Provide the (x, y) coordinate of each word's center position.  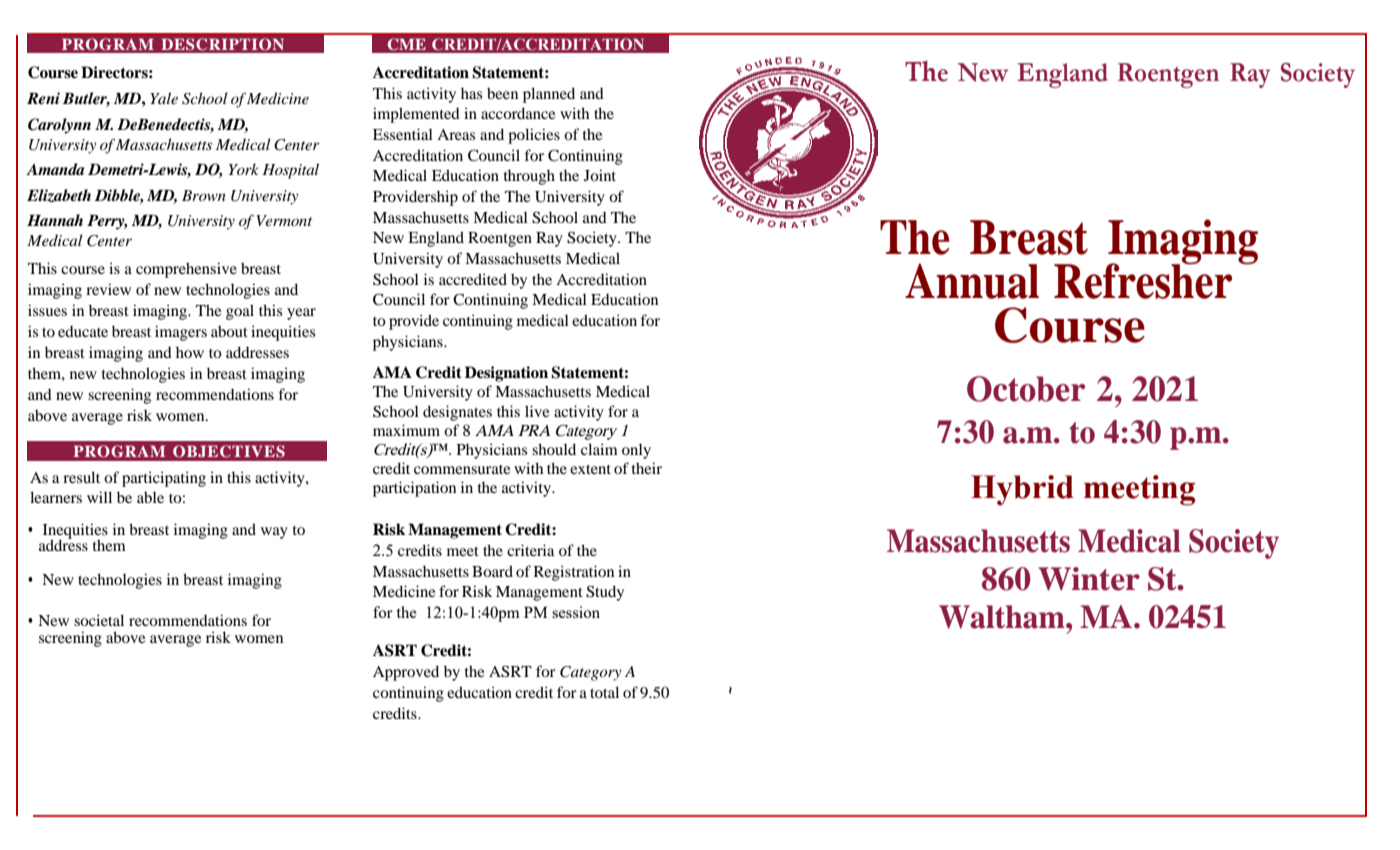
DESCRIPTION (222, 44)
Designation (506, 374)
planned (549, 95)
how (190, 352)
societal (99, 620)
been (502, 93)
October (1026, 389)
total (604, 692)
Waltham (1003, 617)
